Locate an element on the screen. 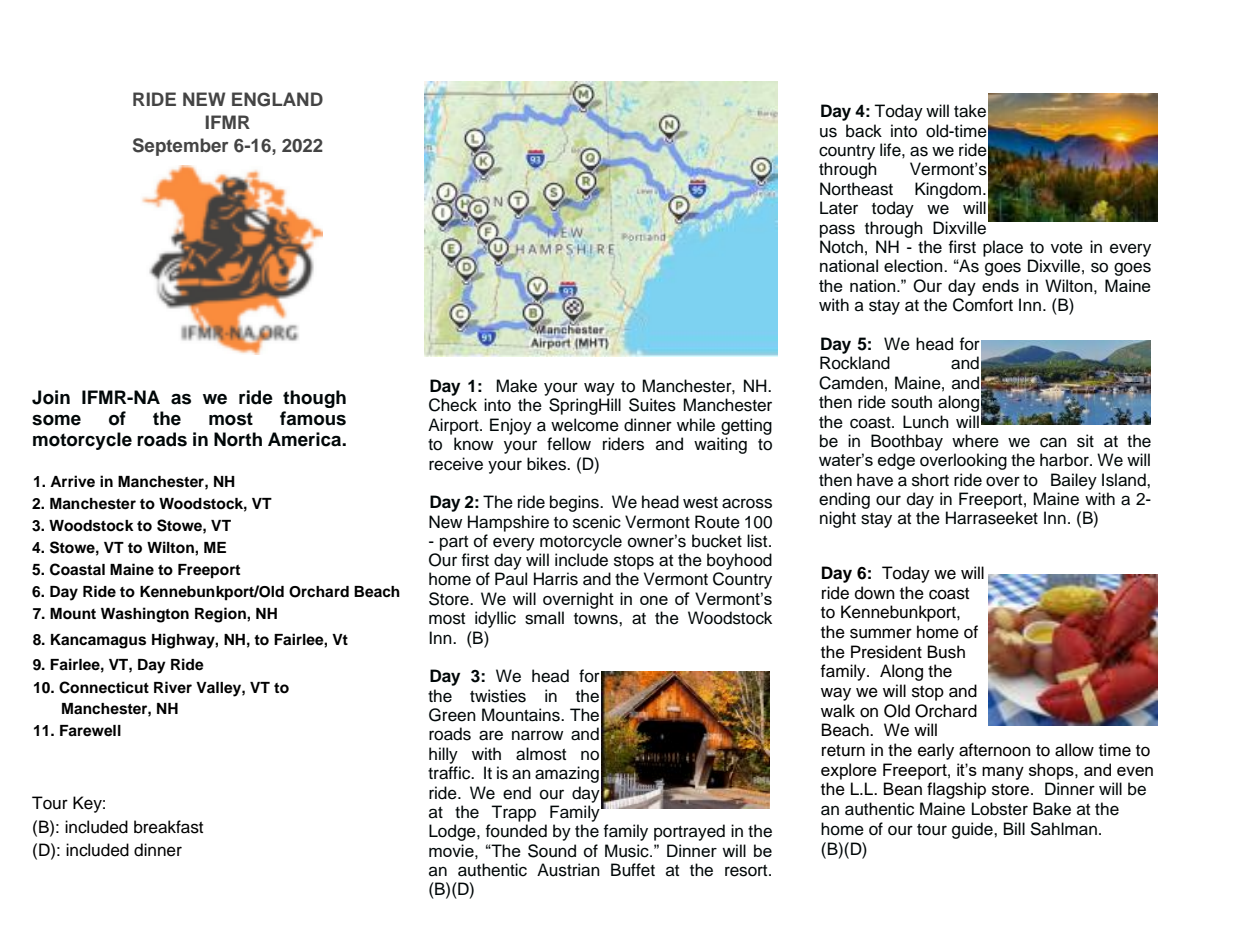 Image resolution: width=1233 pixels, height=952 pixels. Arrive is located at coordinates (72, 481).
